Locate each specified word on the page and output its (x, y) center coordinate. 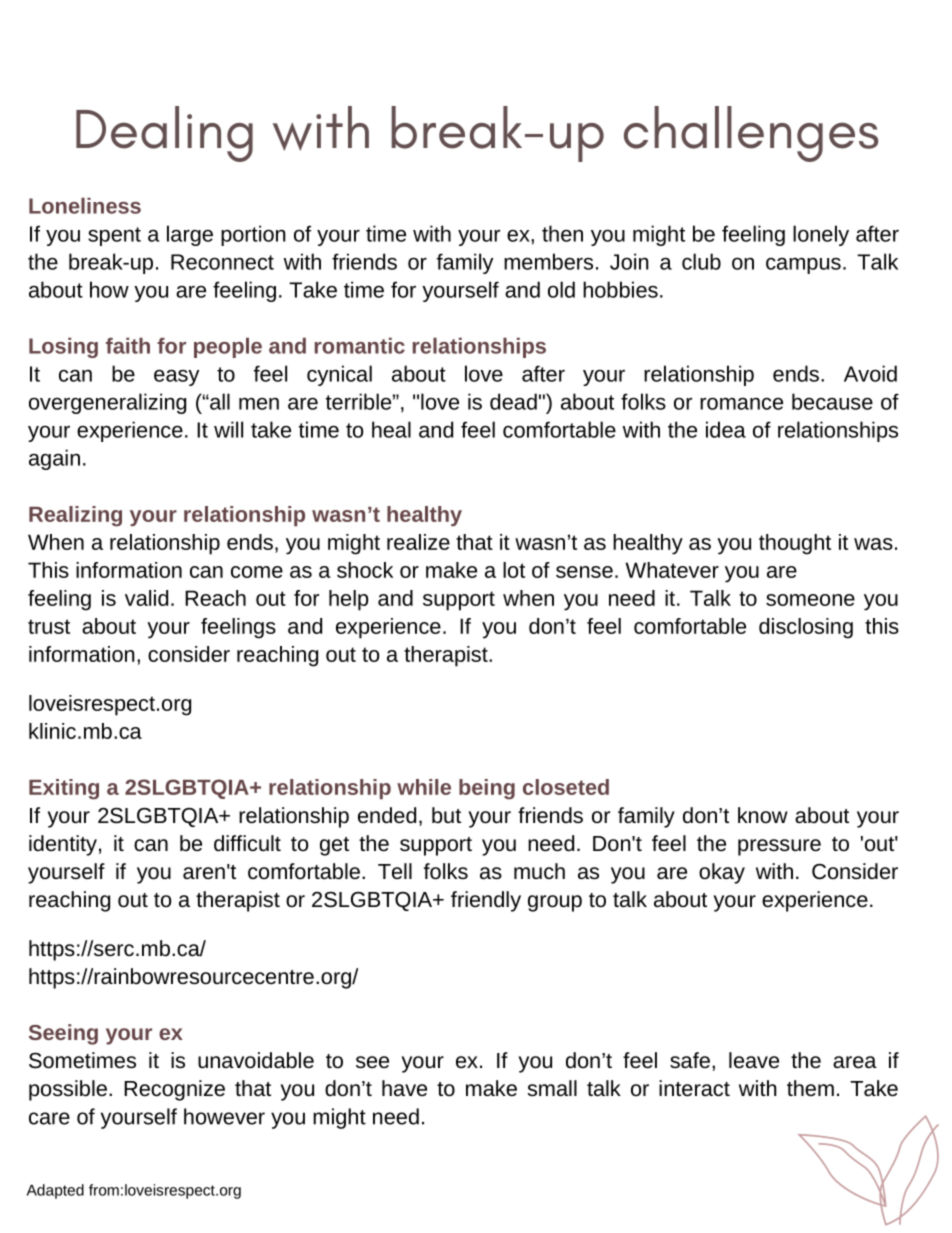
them (810, 1088)
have (404, 1088)
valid (146, 598)
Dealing (164, 134)
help (348, 600)
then (562, 233)
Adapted (55, 1191)
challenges (751, 134)
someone (810, 600)
